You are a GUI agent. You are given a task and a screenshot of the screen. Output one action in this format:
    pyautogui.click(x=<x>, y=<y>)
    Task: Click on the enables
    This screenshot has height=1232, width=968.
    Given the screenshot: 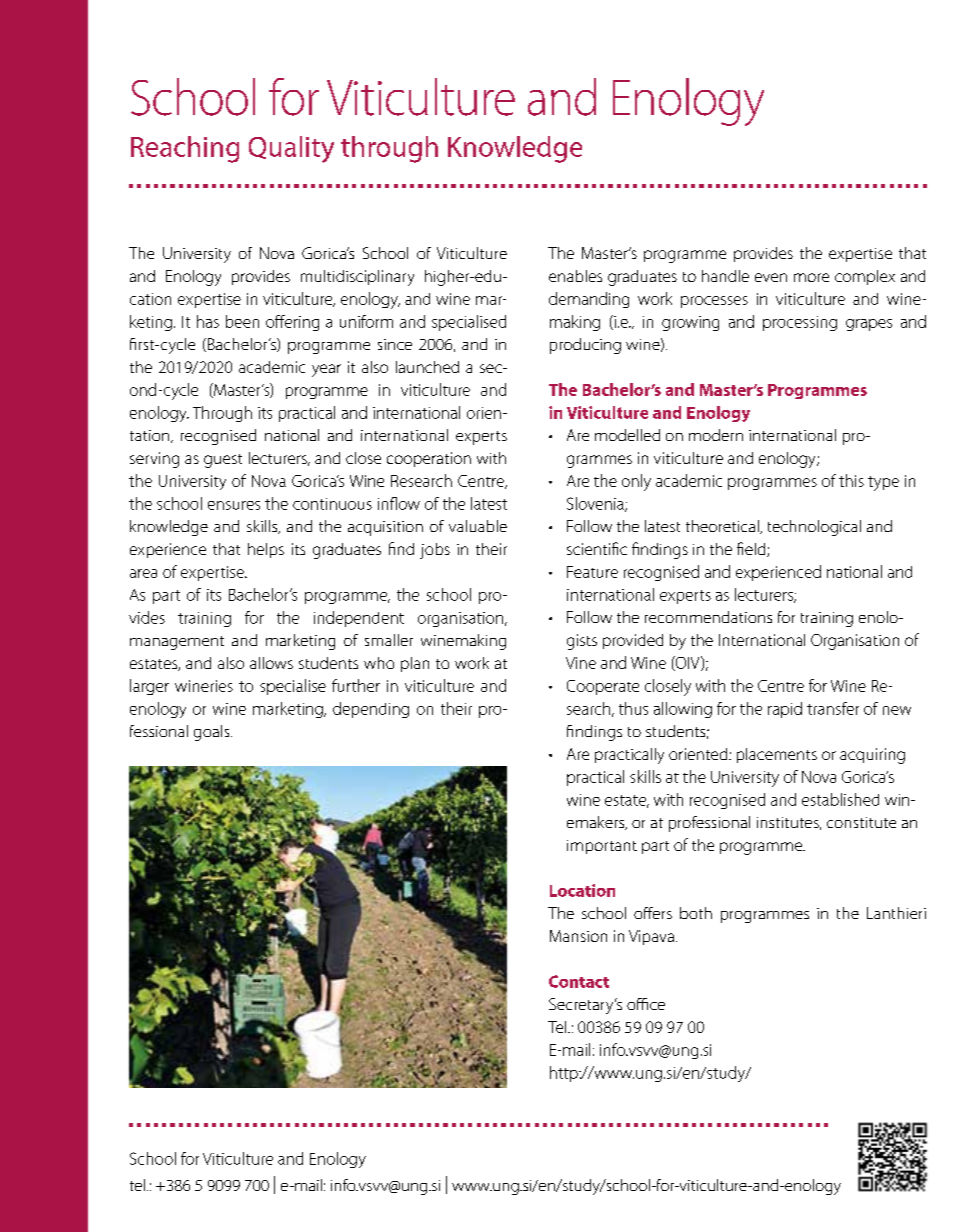 What is the action you would take?
    pyautogui.click(x=575, y=276)
